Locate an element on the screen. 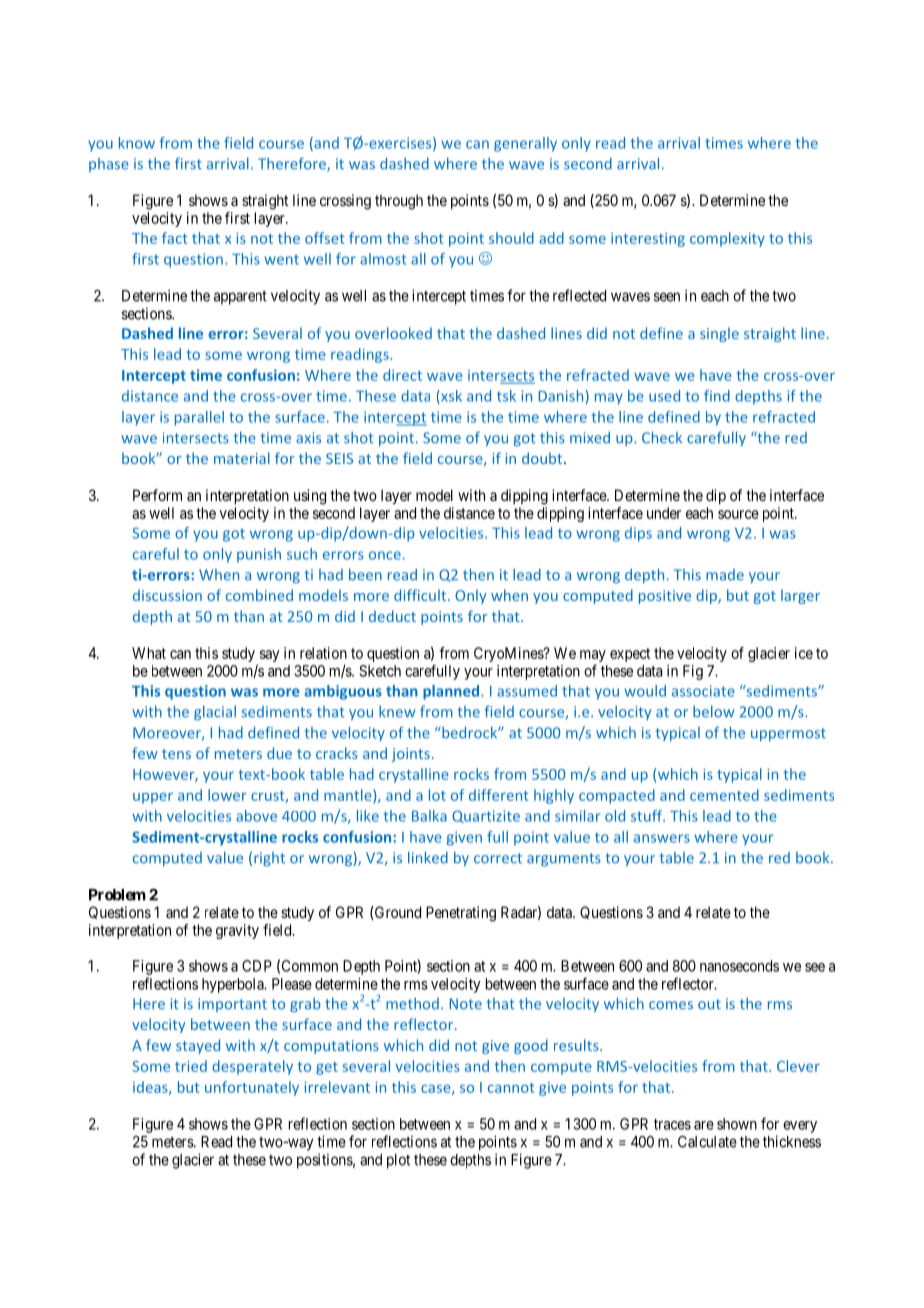 The height and width of the screenshot is (1308, 924). through is located at coordinates (399, 202).
